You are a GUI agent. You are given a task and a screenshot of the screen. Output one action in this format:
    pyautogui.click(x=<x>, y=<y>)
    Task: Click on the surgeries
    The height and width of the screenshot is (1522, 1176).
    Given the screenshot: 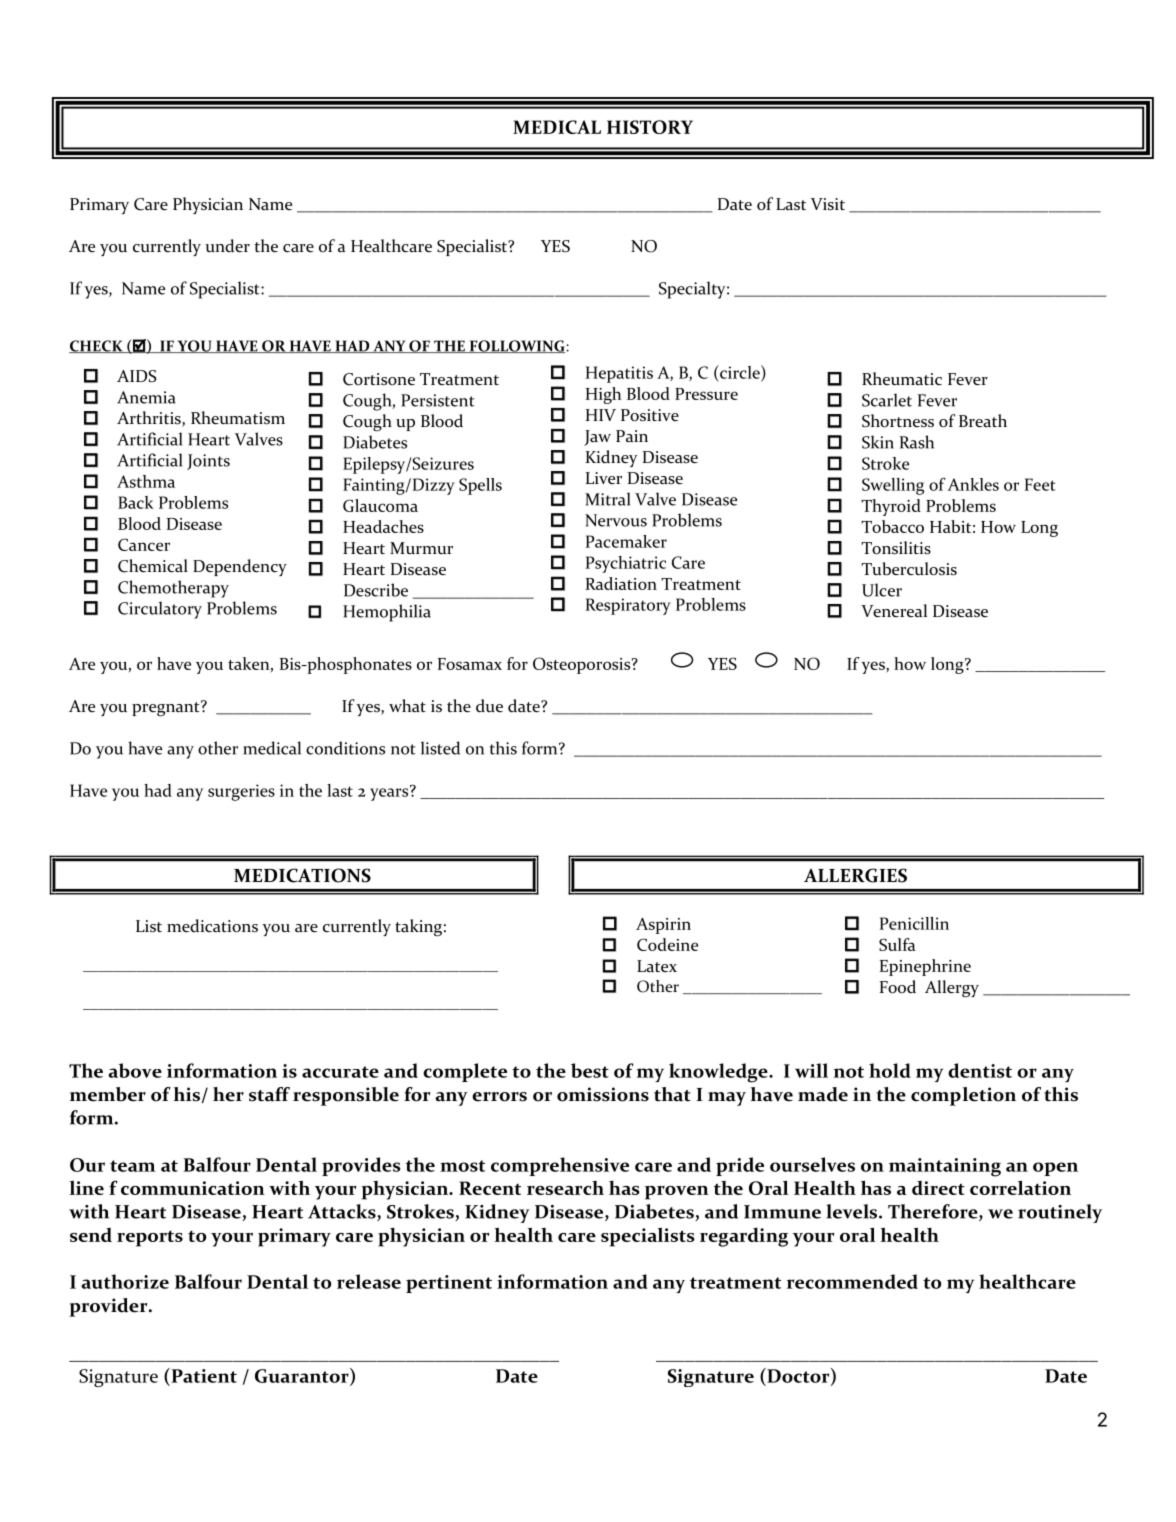 What is the action you would take?
    pyautogui.click(x=241, y=792)
